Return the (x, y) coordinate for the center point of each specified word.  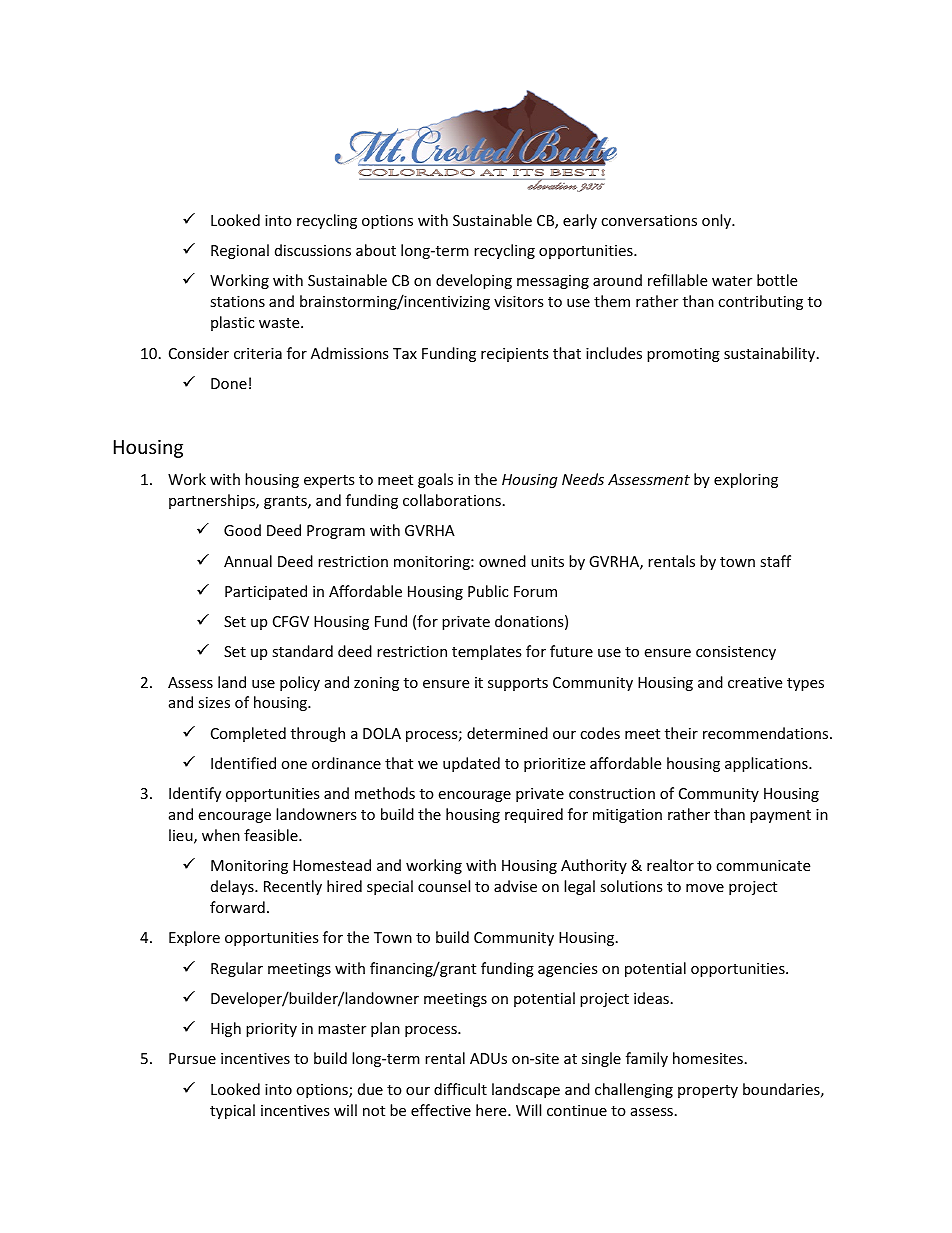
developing (474, 281)
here (492, 1110)
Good (242, 530)
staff (775, 561)
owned (502, 561)
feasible (272, 835)
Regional (240, 251)
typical (232, 1111)
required (534, 815)
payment (780, 816)
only (718, 221)
